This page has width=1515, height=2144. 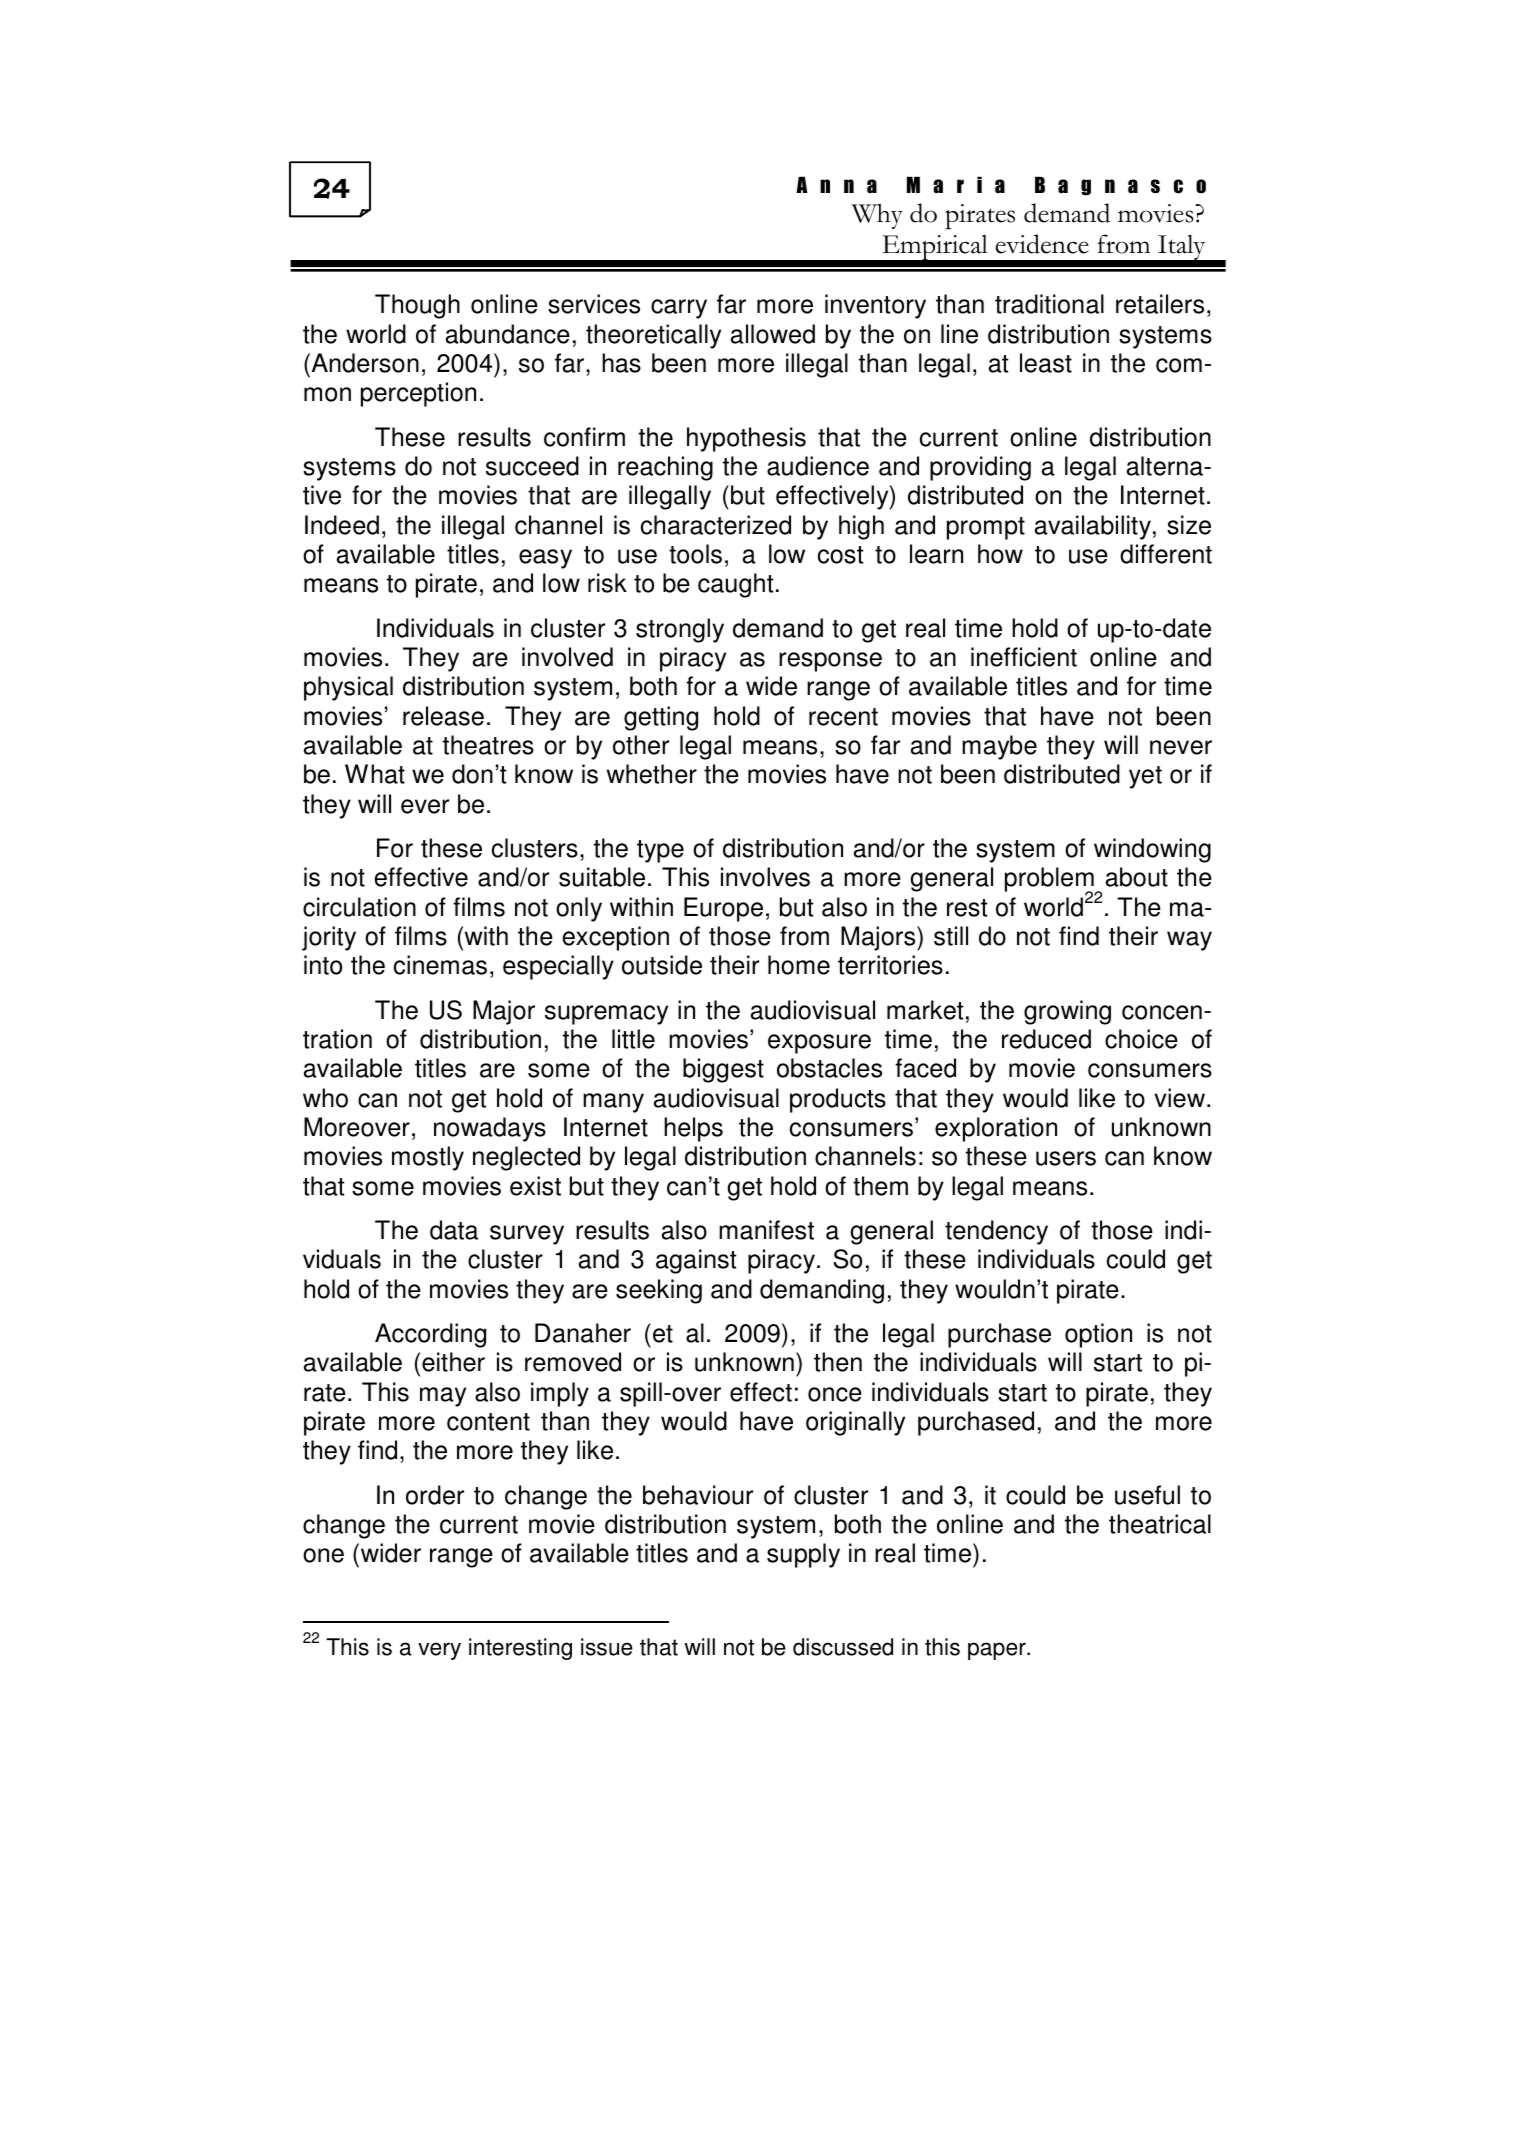 I want to click on problem, so click(x=1050, y=881).
